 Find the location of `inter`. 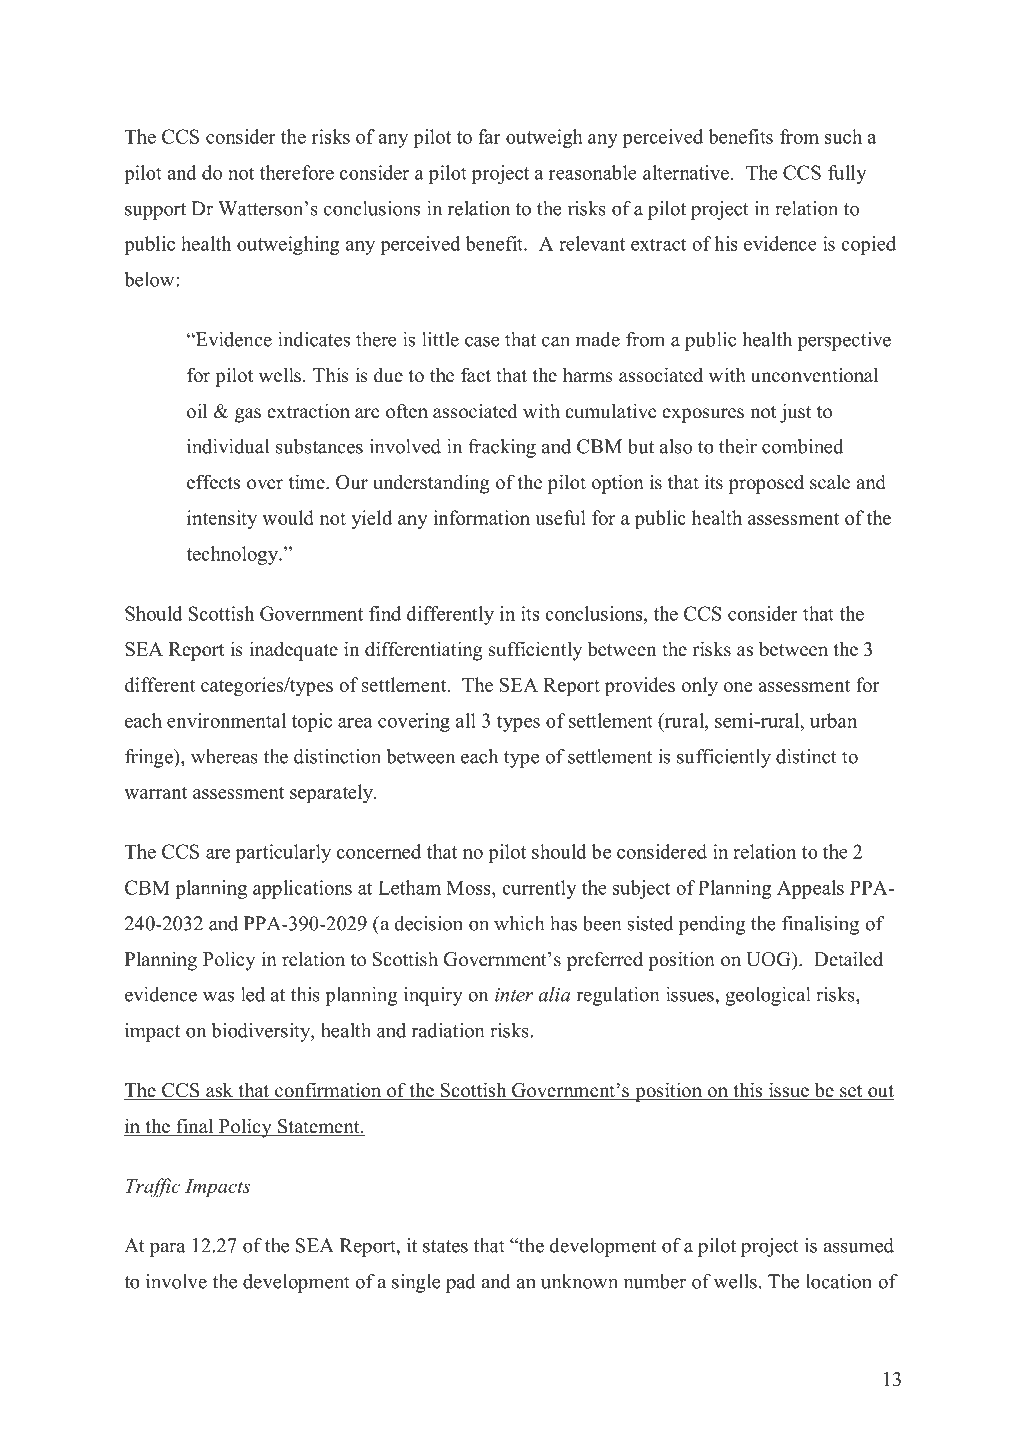

inter is located at coordinates (514, 995).
